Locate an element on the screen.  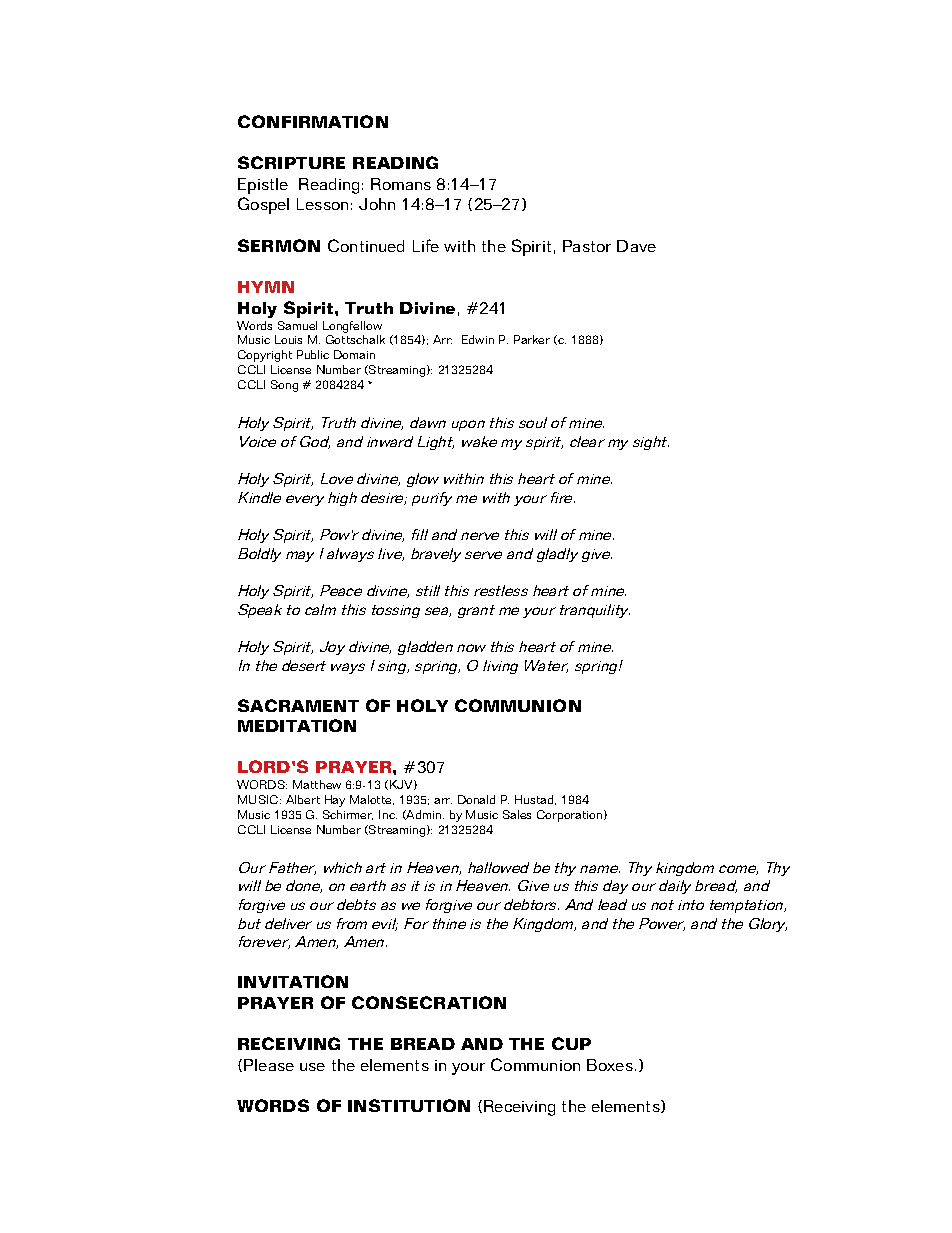
SCRIPTURE is located at coordinates (291, 162).
